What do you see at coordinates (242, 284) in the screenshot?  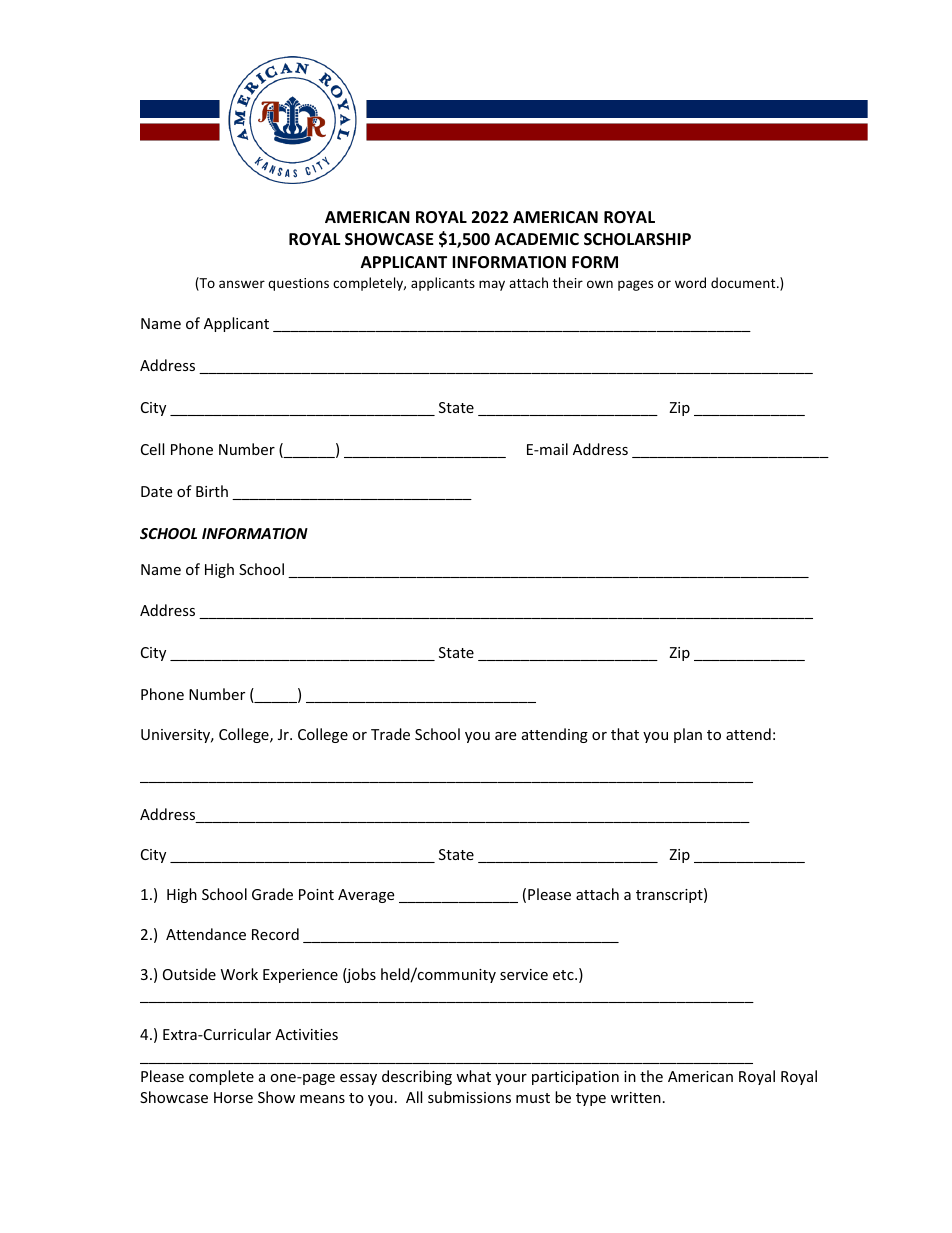 I see `answer` at bounding box center [242, 284].
